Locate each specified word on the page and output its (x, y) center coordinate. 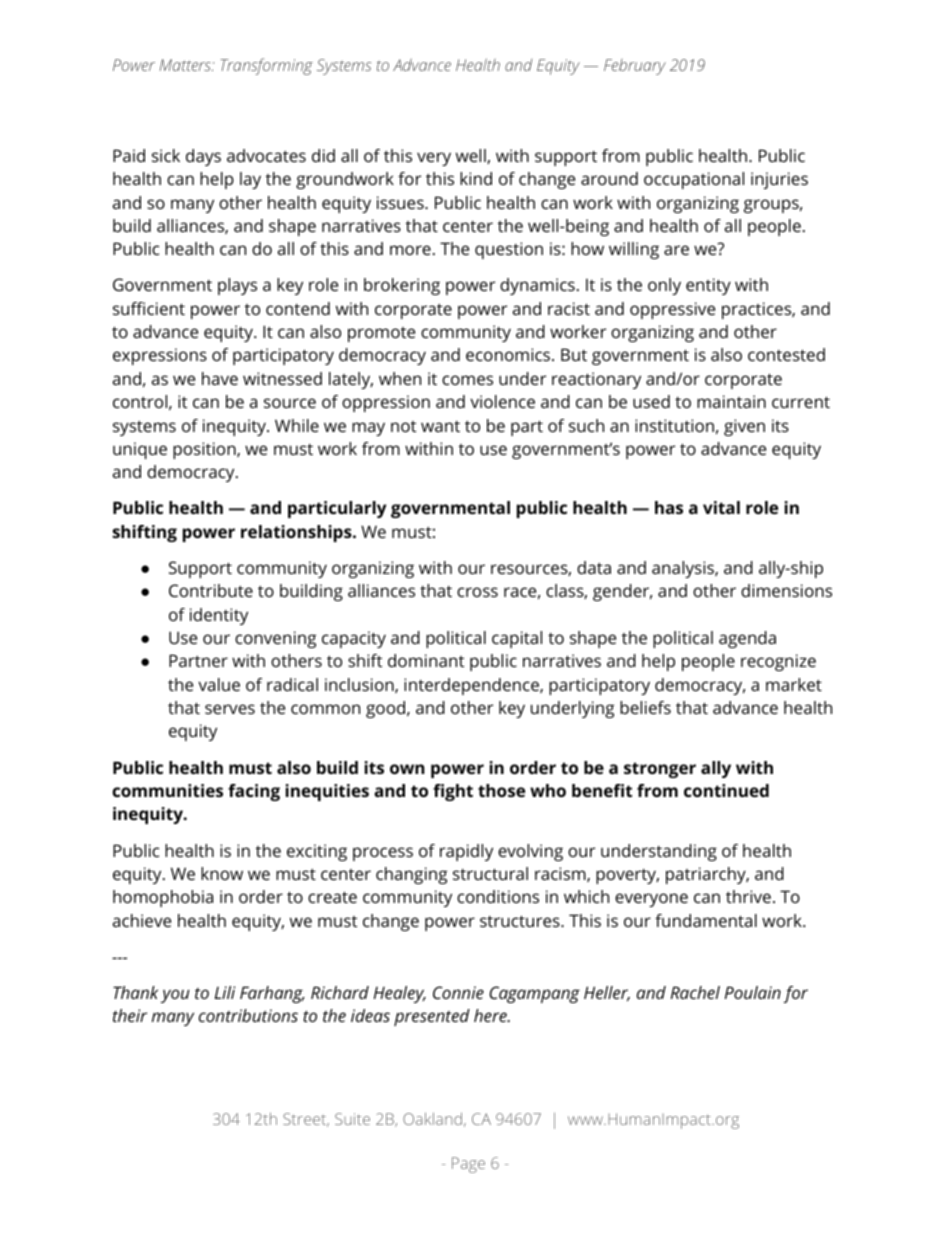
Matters (186, 65)
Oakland (432, 1118)
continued (726, 790)
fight (453, 792)
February (635, 67)
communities (167, 790)
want (440, 426)
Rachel (695, 992)
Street (306, 1120)
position (205, 450)
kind (476, 178)
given (744, 427)
